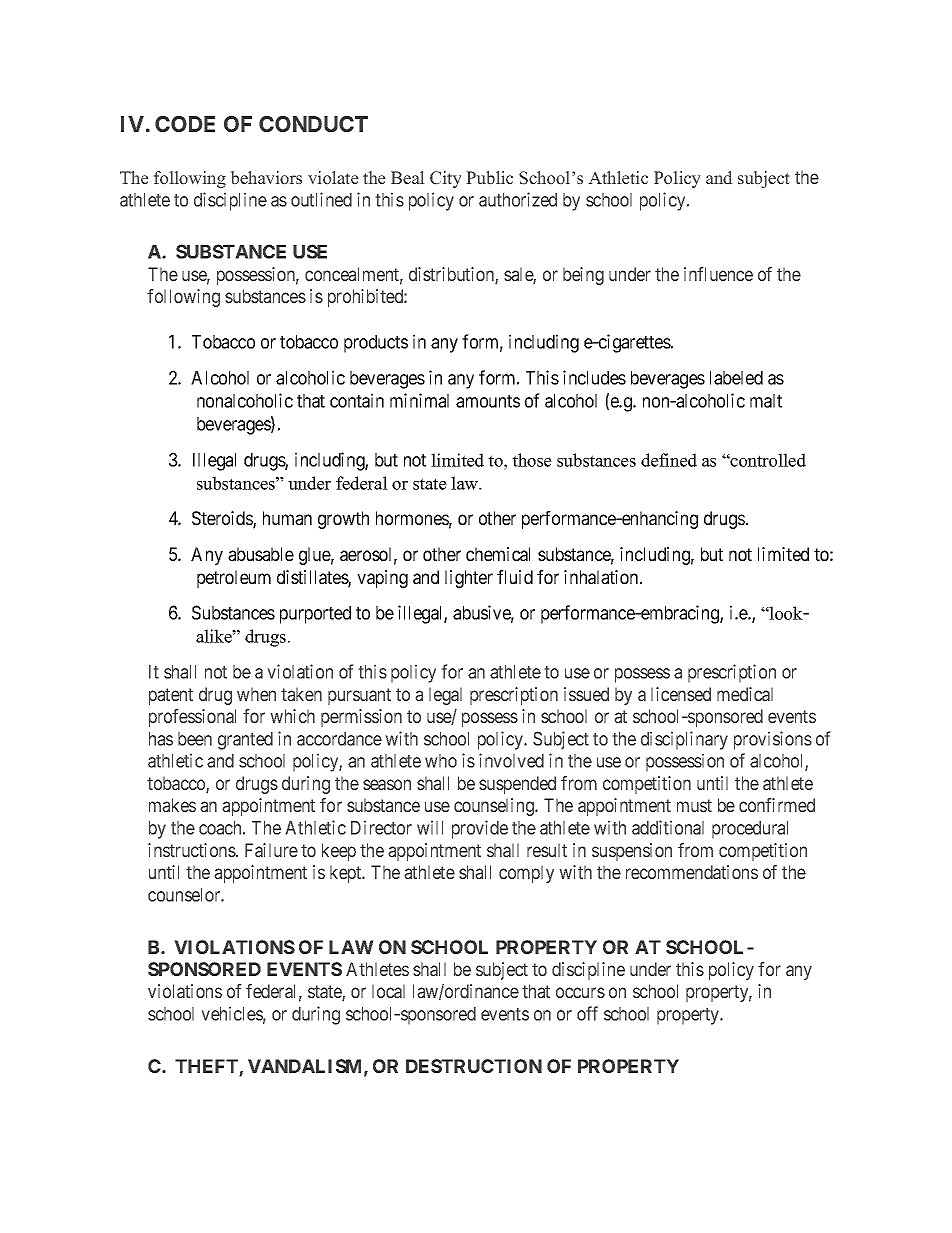 The width and height of the screenshot is (952, 1233). I want to click on Steroids, so click(223, 519).
